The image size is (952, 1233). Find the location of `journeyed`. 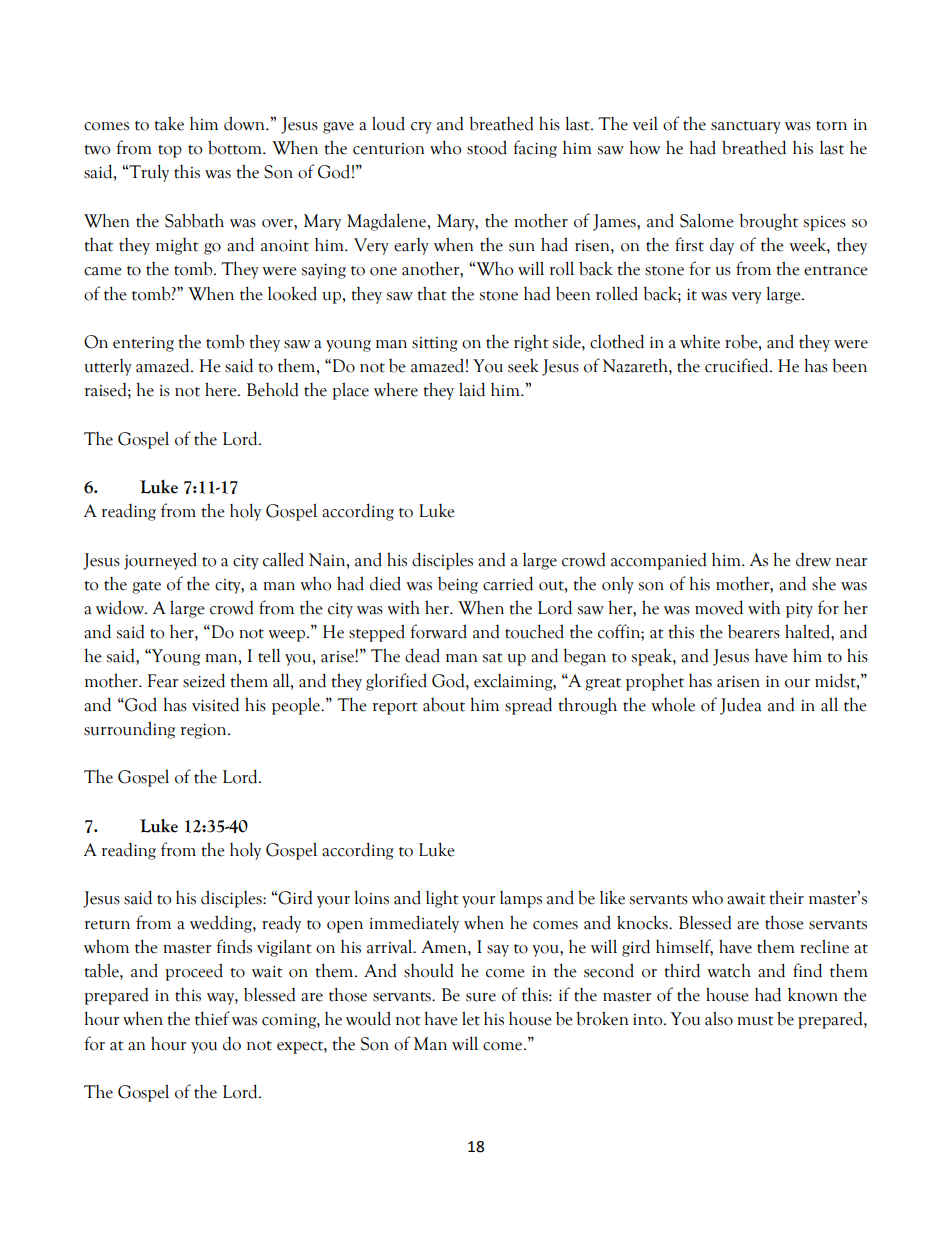

journeyed is located at coordinates (160, 561).
